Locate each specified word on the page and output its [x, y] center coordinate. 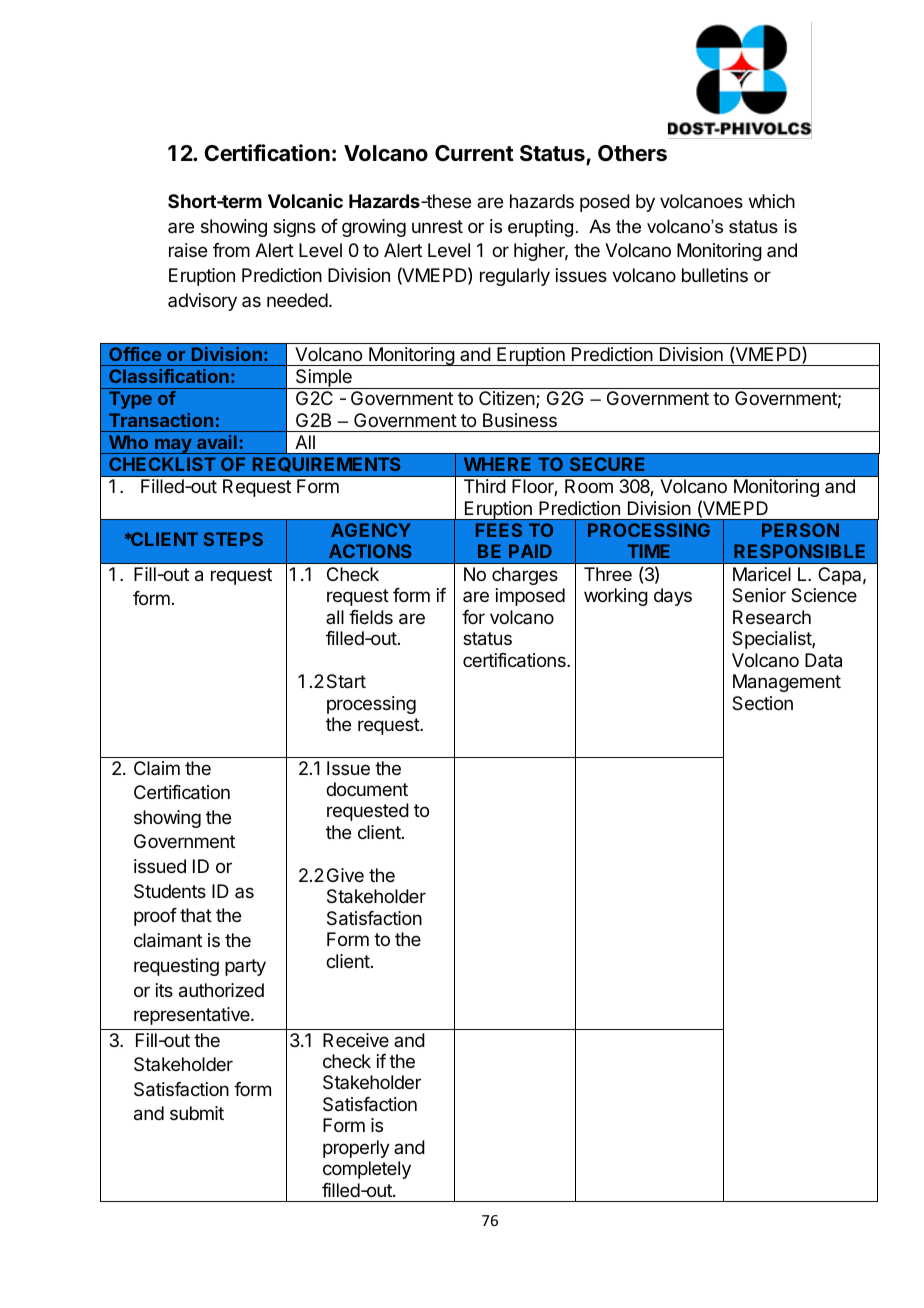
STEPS [233, 539]
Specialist [772, 640]
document [367, 789]
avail [217, 442]
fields [371, 617]
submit [197, 1113]
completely [367, 1170]
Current [474, 153]
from [231, 250]
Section [762, 703]
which [772, 201]
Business [520, 420]
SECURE [607, 464]
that [196, 915]
